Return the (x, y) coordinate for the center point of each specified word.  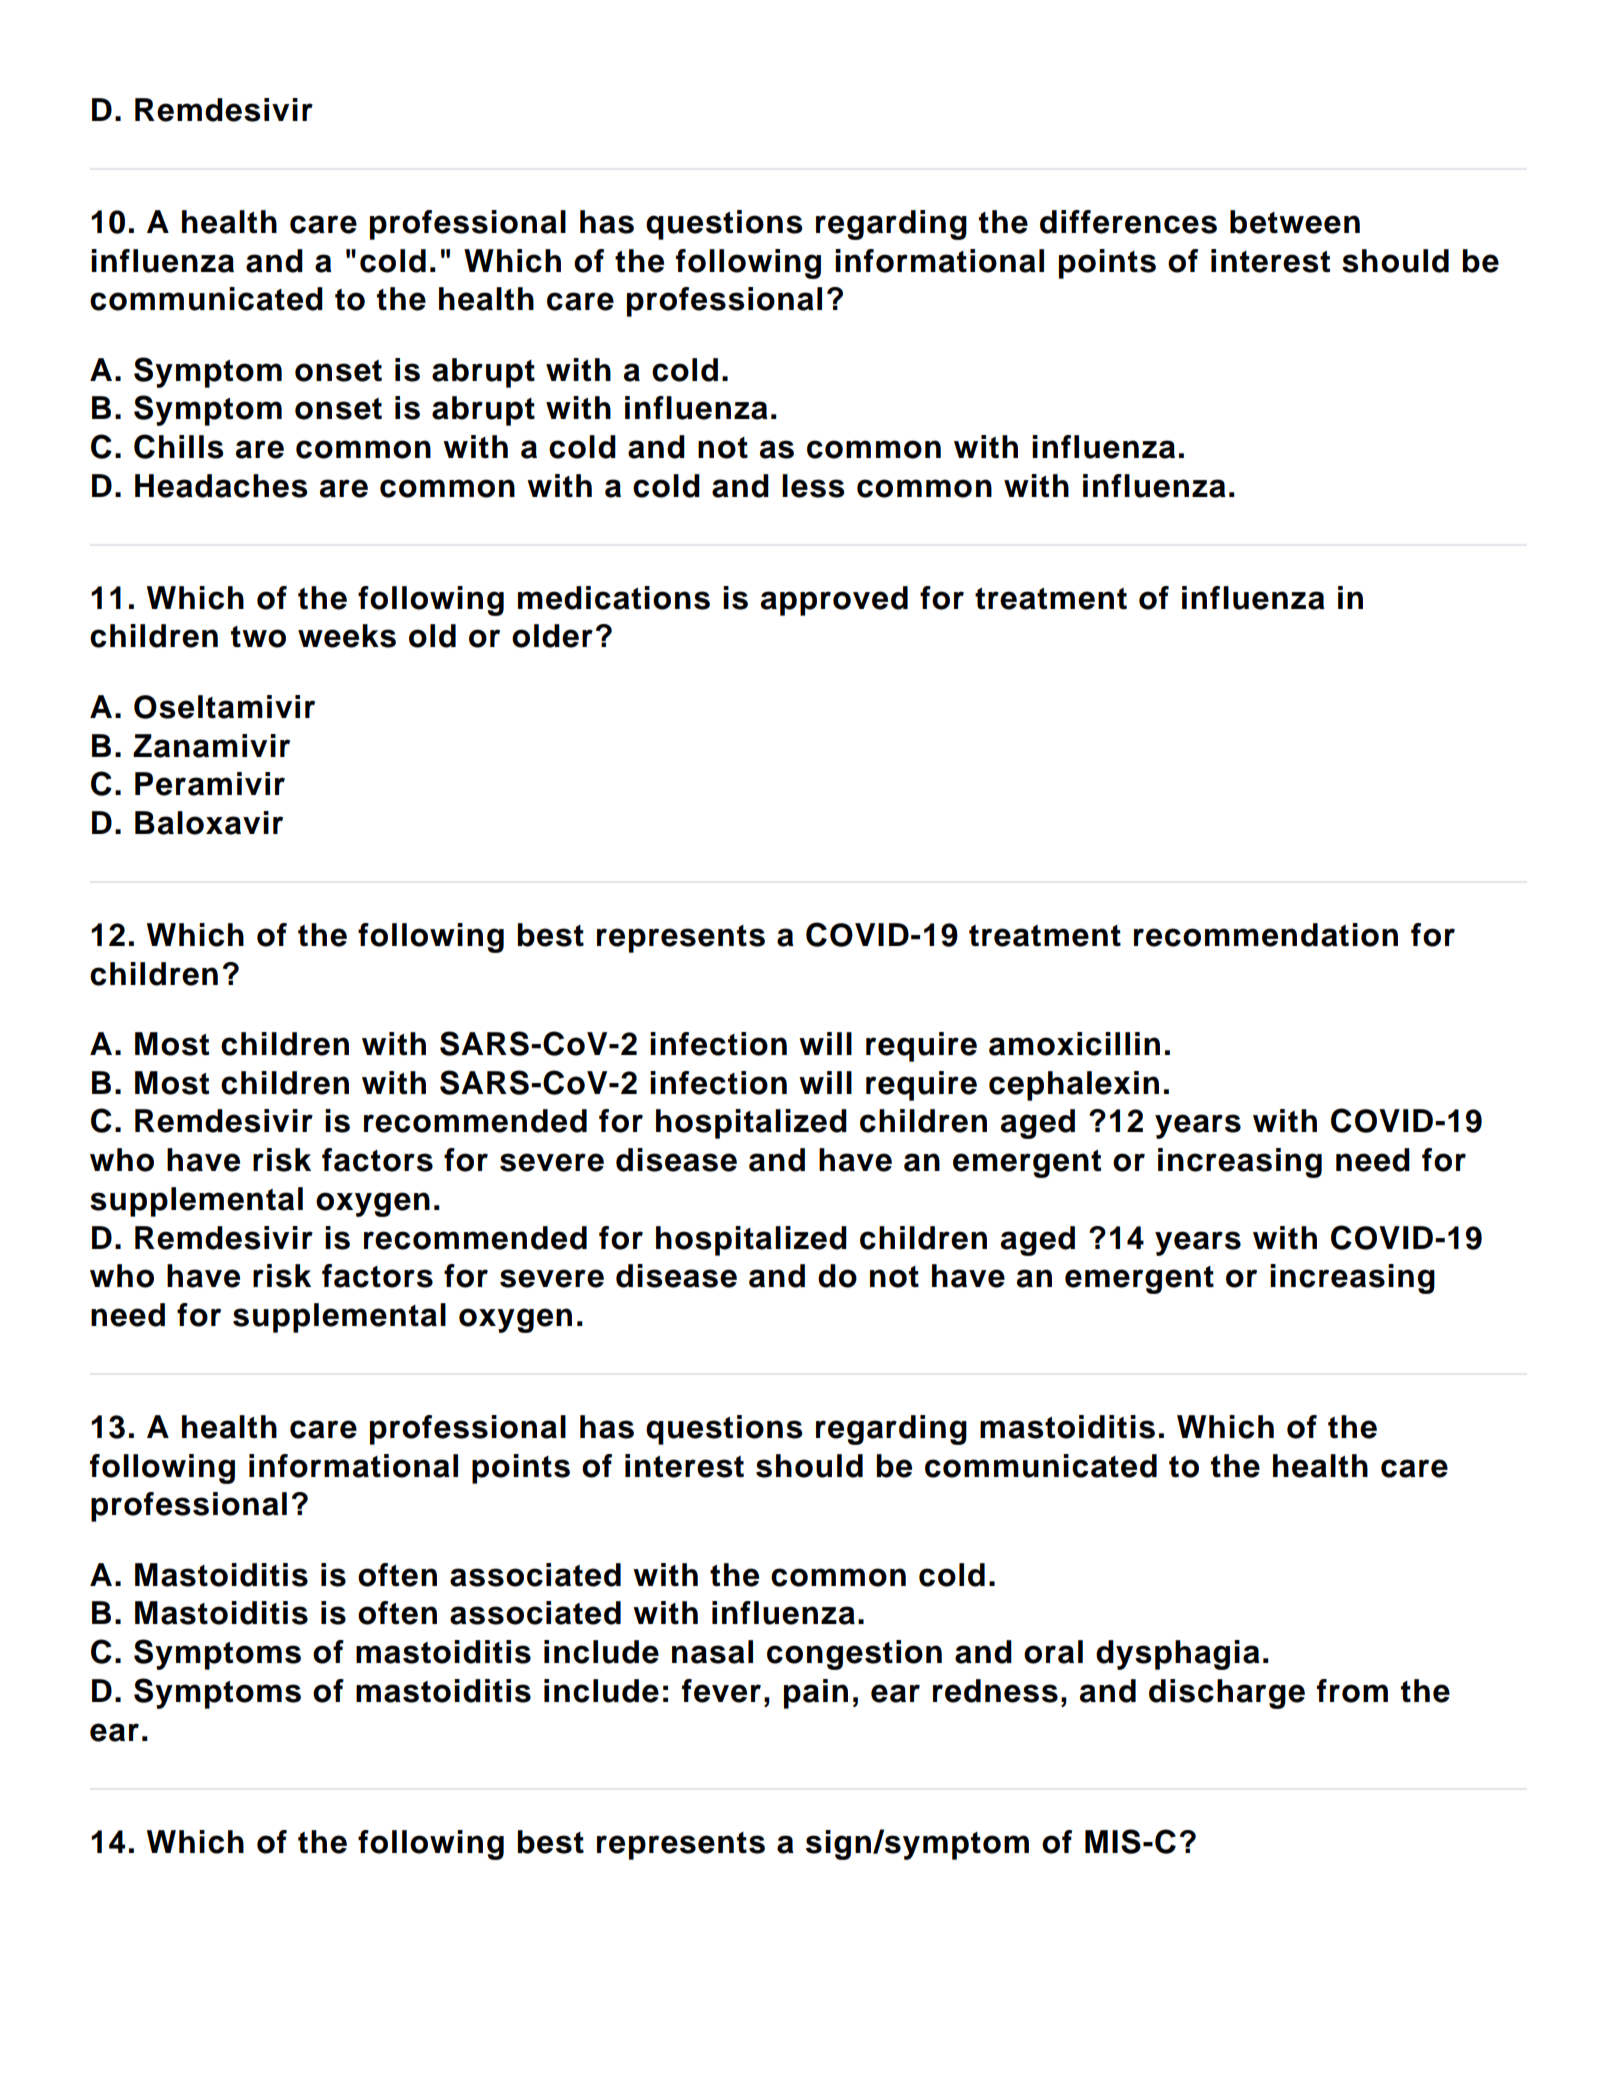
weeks (347, 636)
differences (1128, 222)
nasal (712, 1652)
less (813, 486)
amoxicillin (1074, 1044)
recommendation (1266, 935)
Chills (179, 446)
